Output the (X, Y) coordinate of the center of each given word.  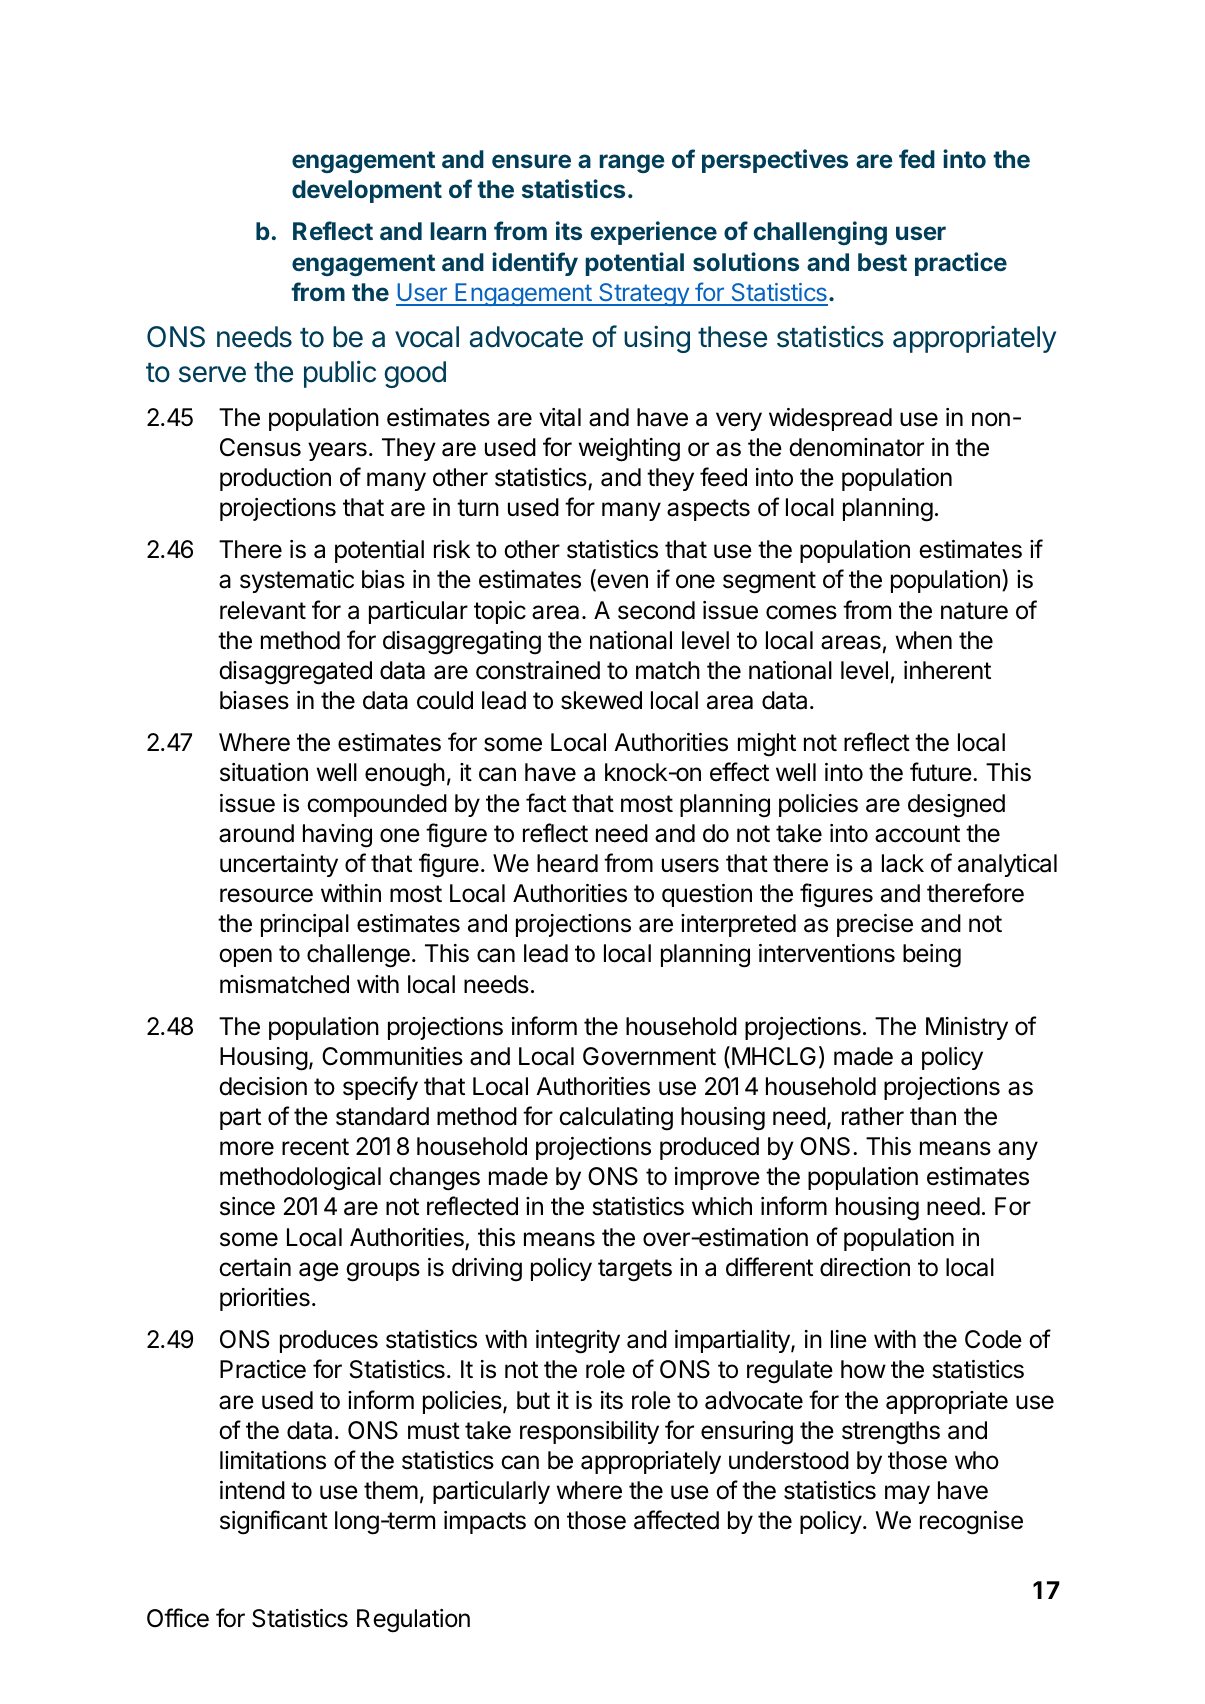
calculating (616, 1119)
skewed (601, 700)
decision (263, 1086)
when (924, 640)
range (632, 163)
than (933, 1116)
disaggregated (295, 673)
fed (917, 158)
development (367, 191)
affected (676, 1520)
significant (274, 1522)
